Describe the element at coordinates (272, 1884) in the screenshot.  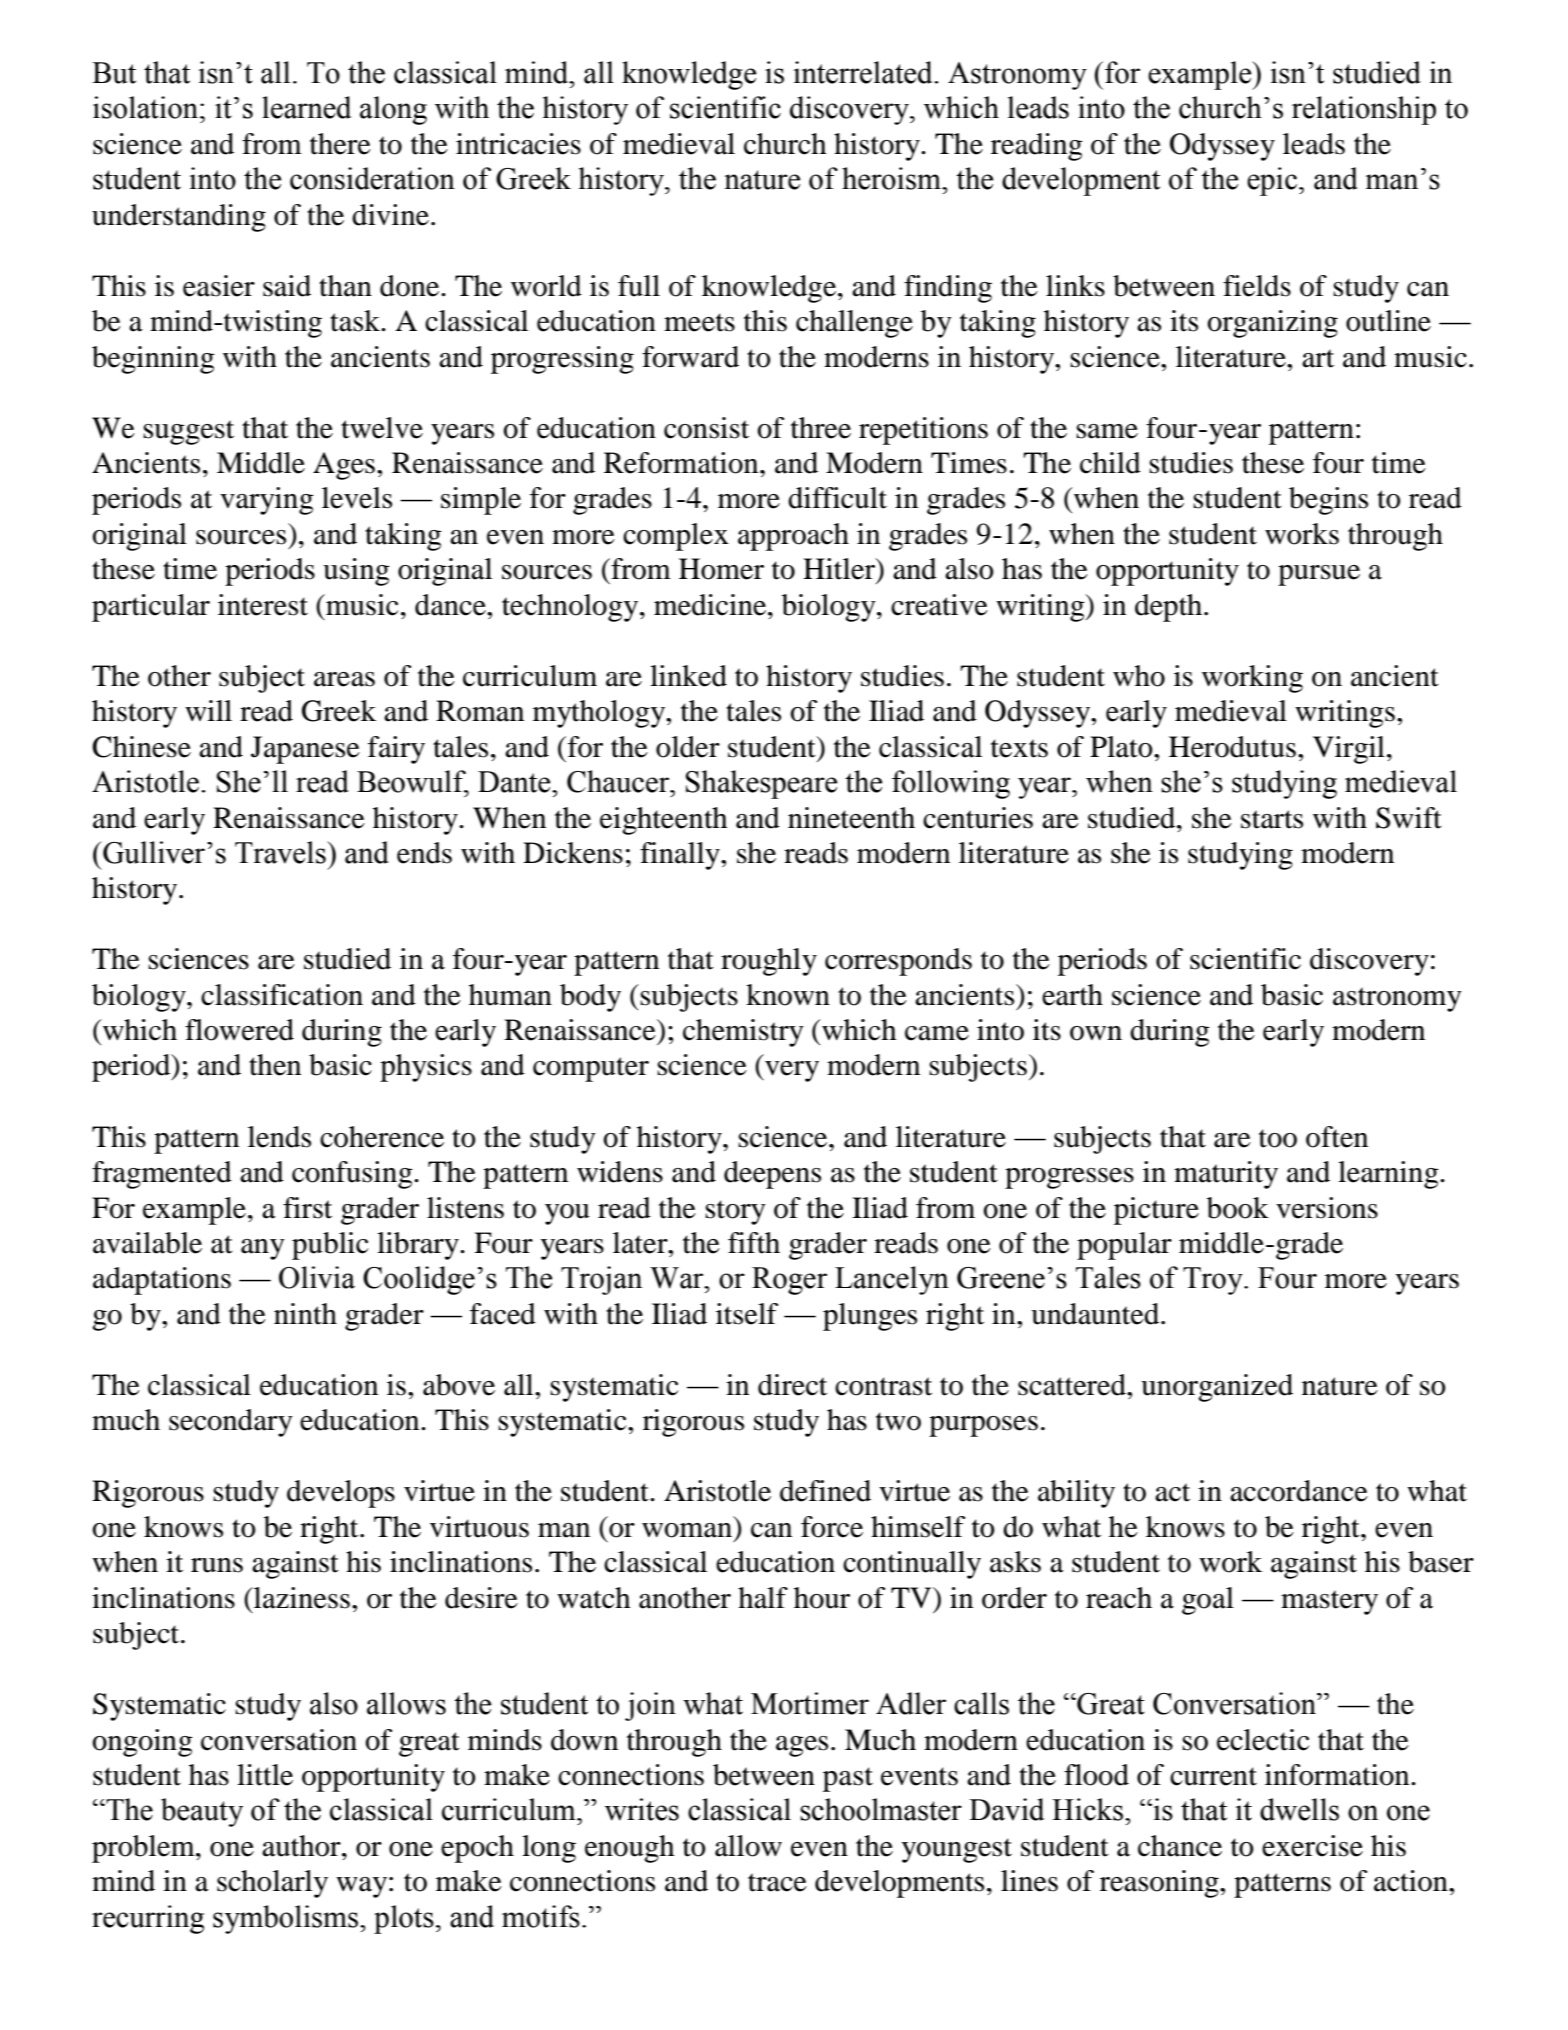
I see `scholarly` at that location.
